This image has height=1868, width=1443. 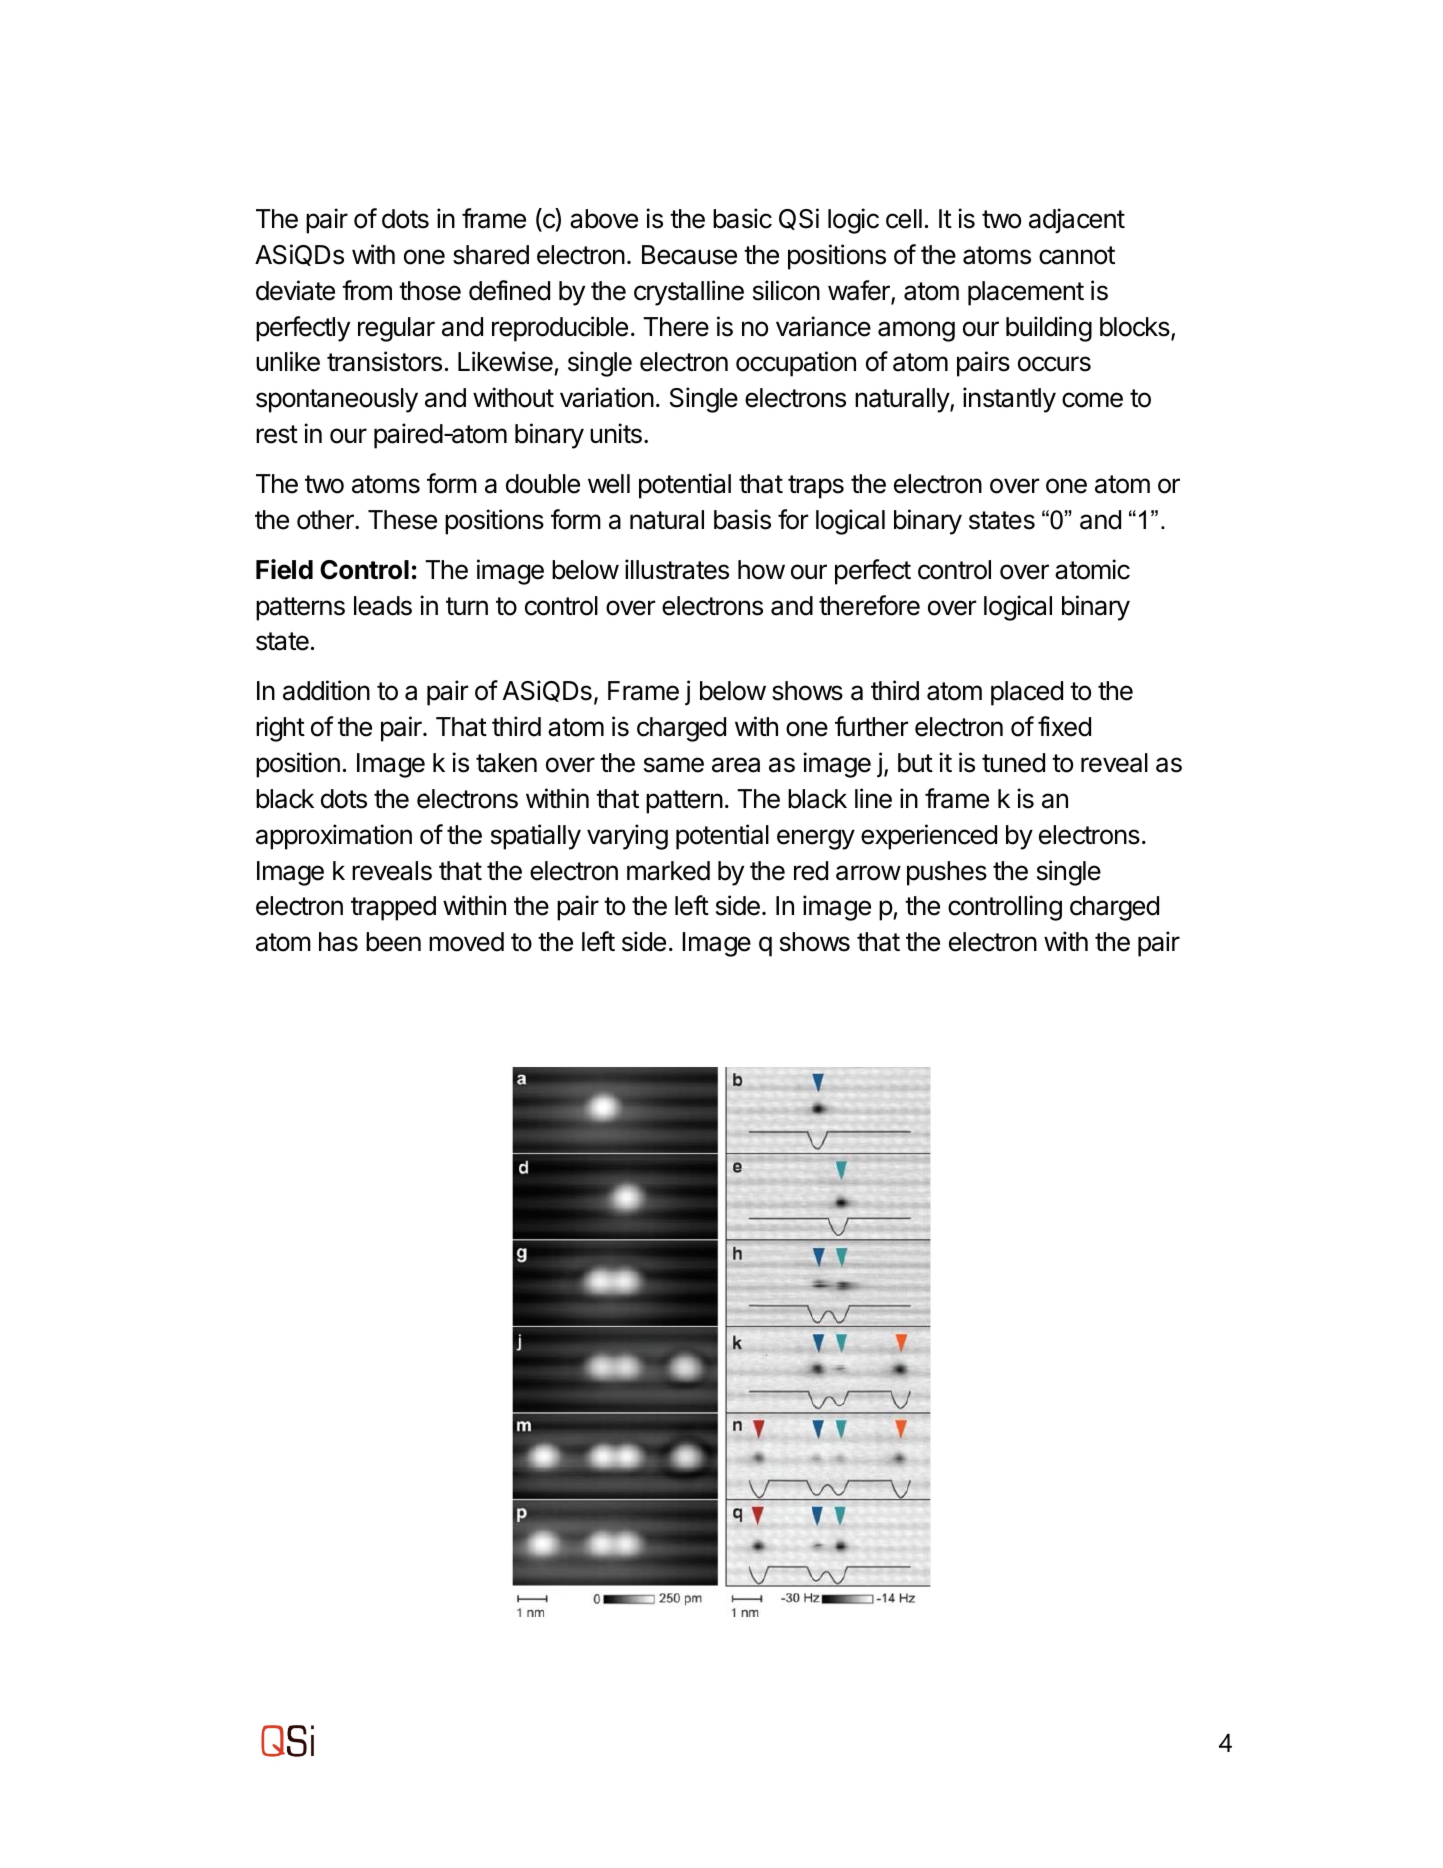 I want to click on shared, so click(x=491, y=255).
